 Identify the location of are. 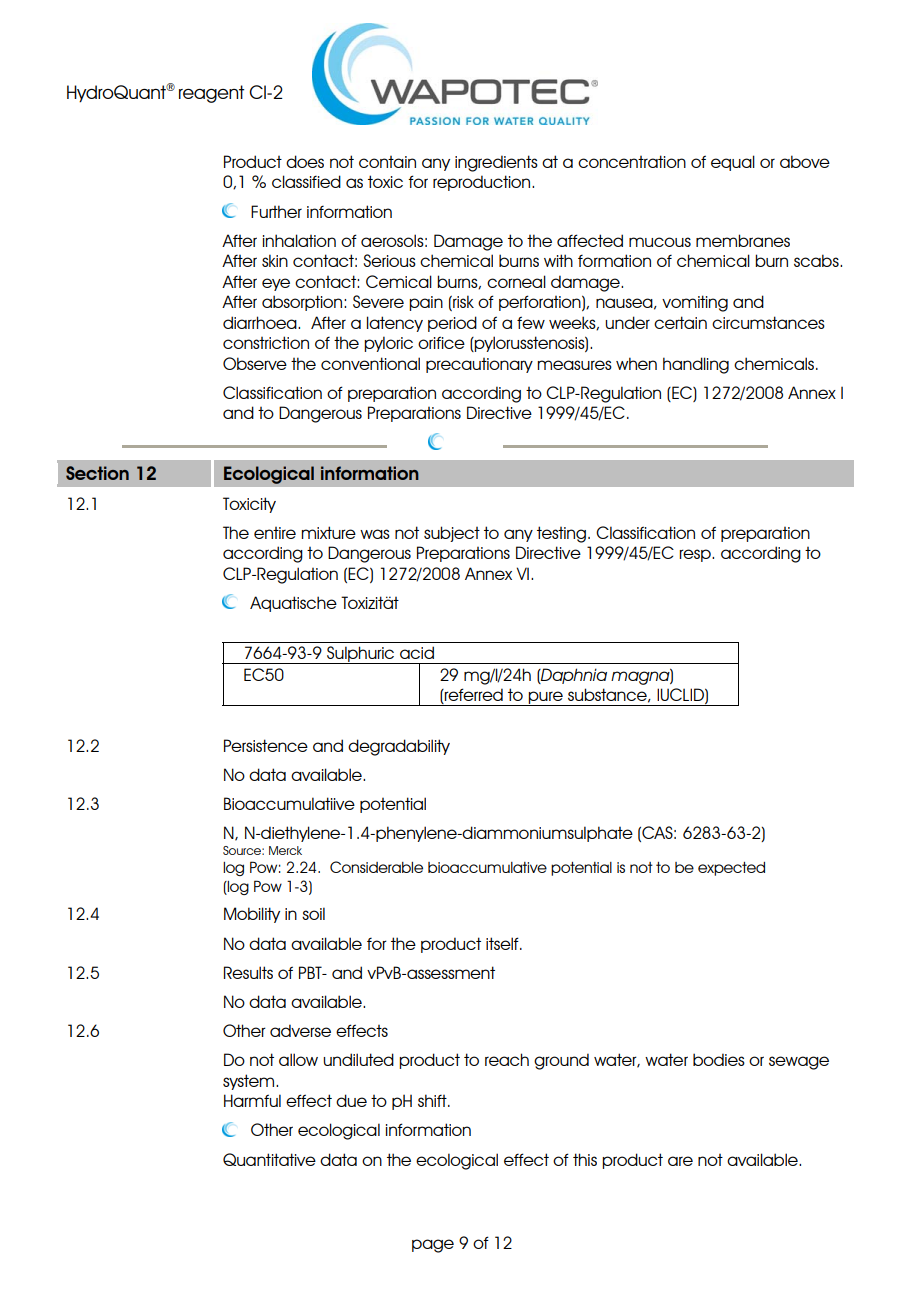
(680, 1161).
